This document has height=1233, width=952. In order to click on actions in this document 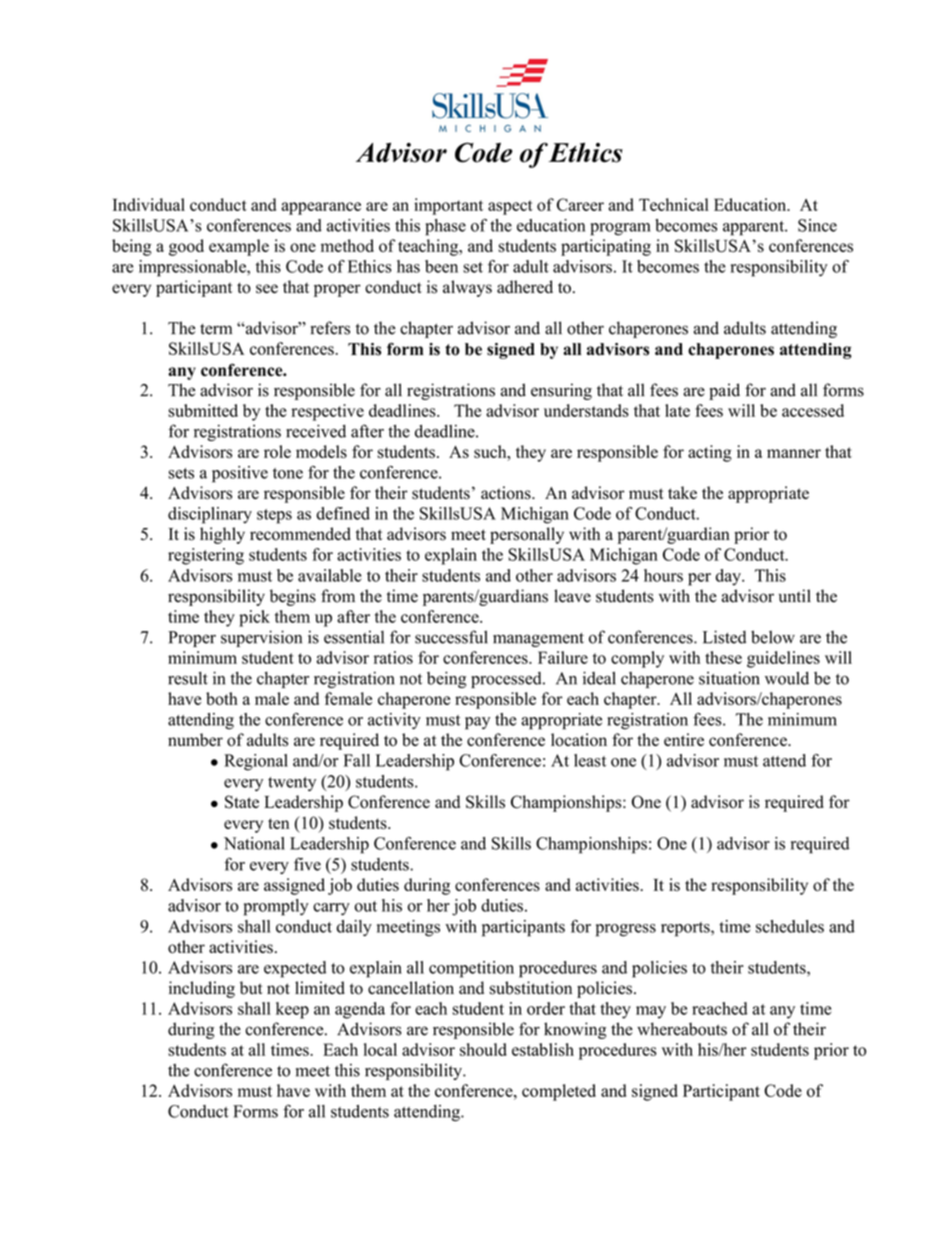, I will do `click(507, 493)`.
